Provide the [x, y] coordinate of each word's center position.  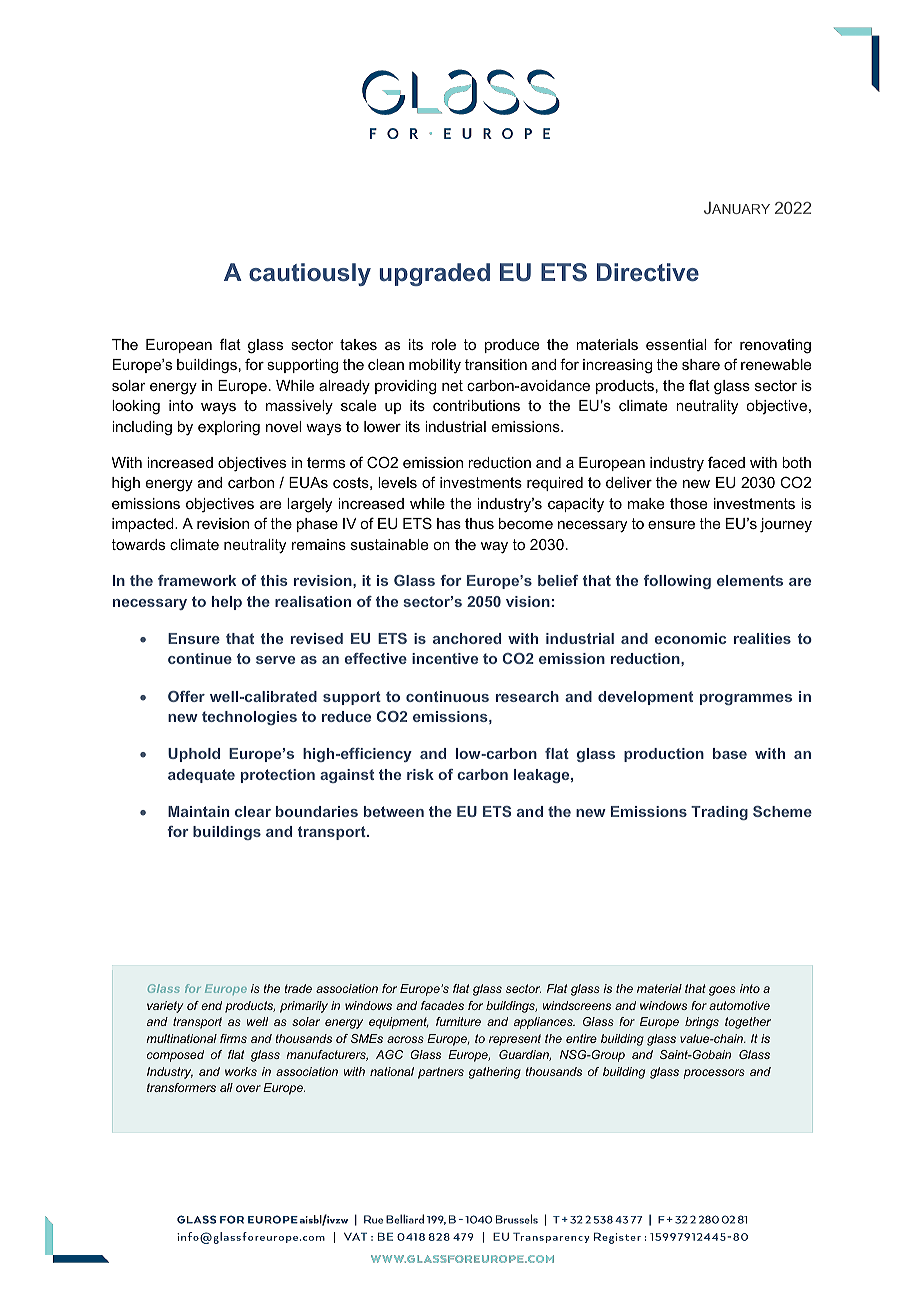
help [227, 603]
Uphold [194, 755]
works [241, 1071]
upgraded [434, 274]
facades [442, 1005]
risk [420, 774]
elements [750, 580]
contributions [476, 405]
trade [298, 988]
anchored [467, 638]
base [730, 753]
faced [726, 462]
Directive [648, 272]
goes [722, 991]
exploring [229, 428]
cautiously [310, 274]
